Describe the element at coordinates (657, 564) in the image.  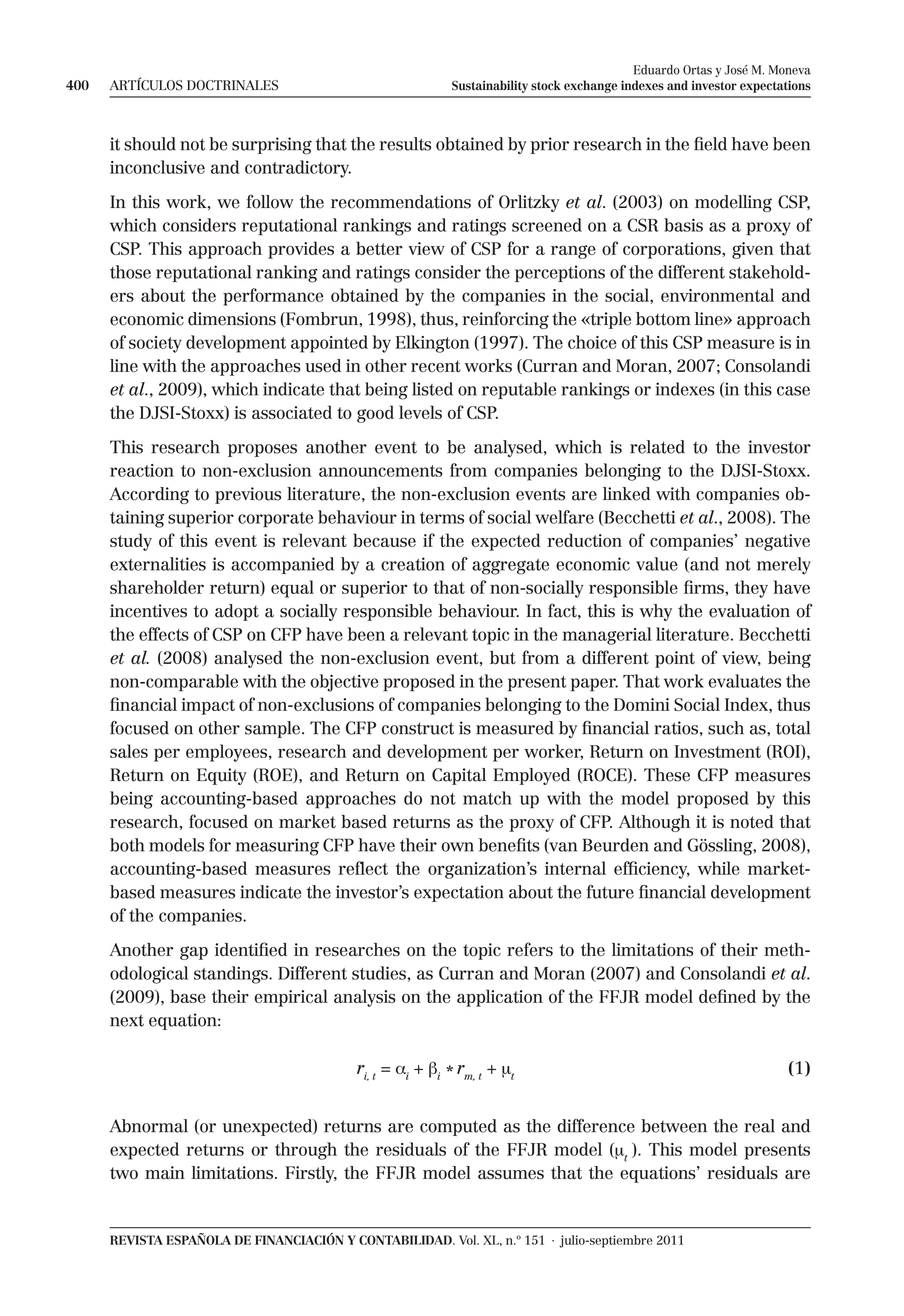
I see `value` at that location.
